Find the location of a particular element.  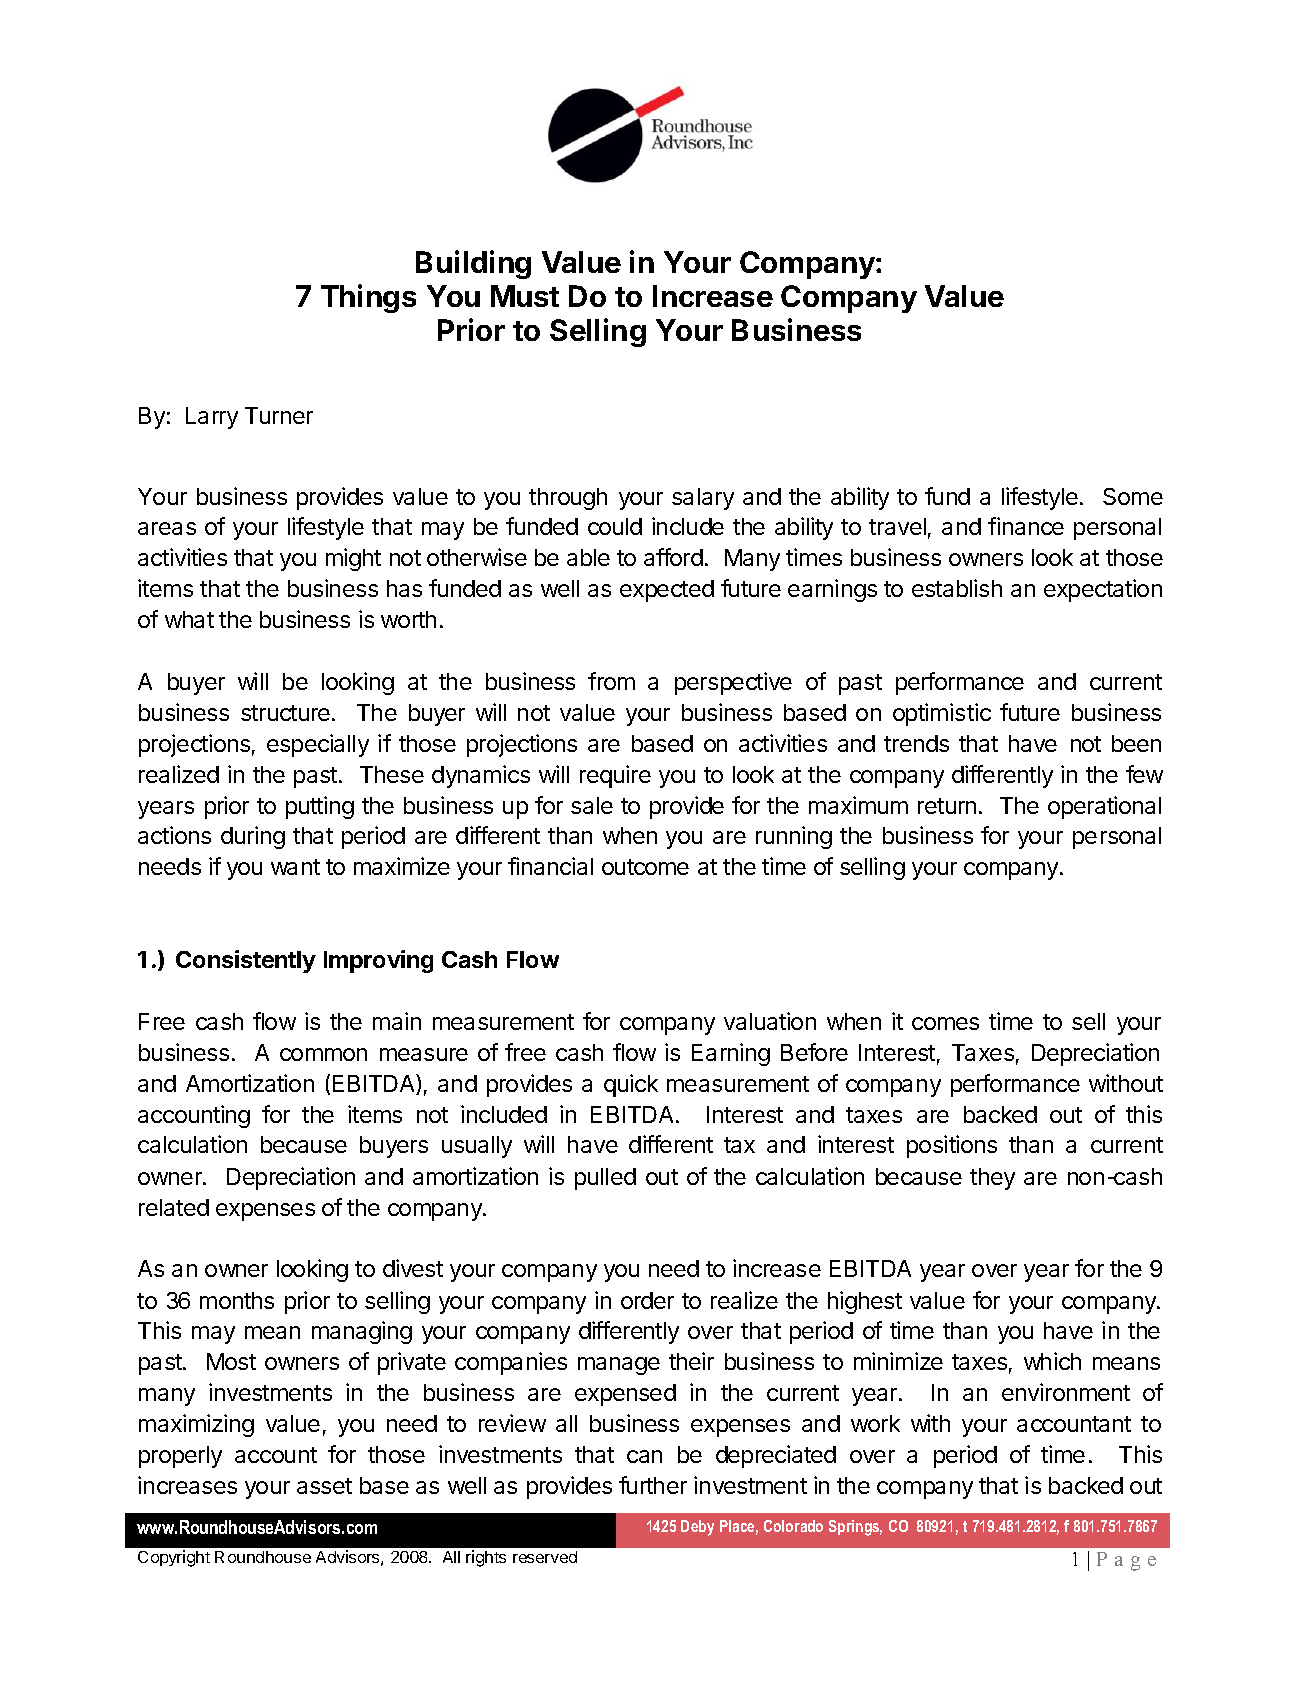

further is located at coordinates (653, 1485).
